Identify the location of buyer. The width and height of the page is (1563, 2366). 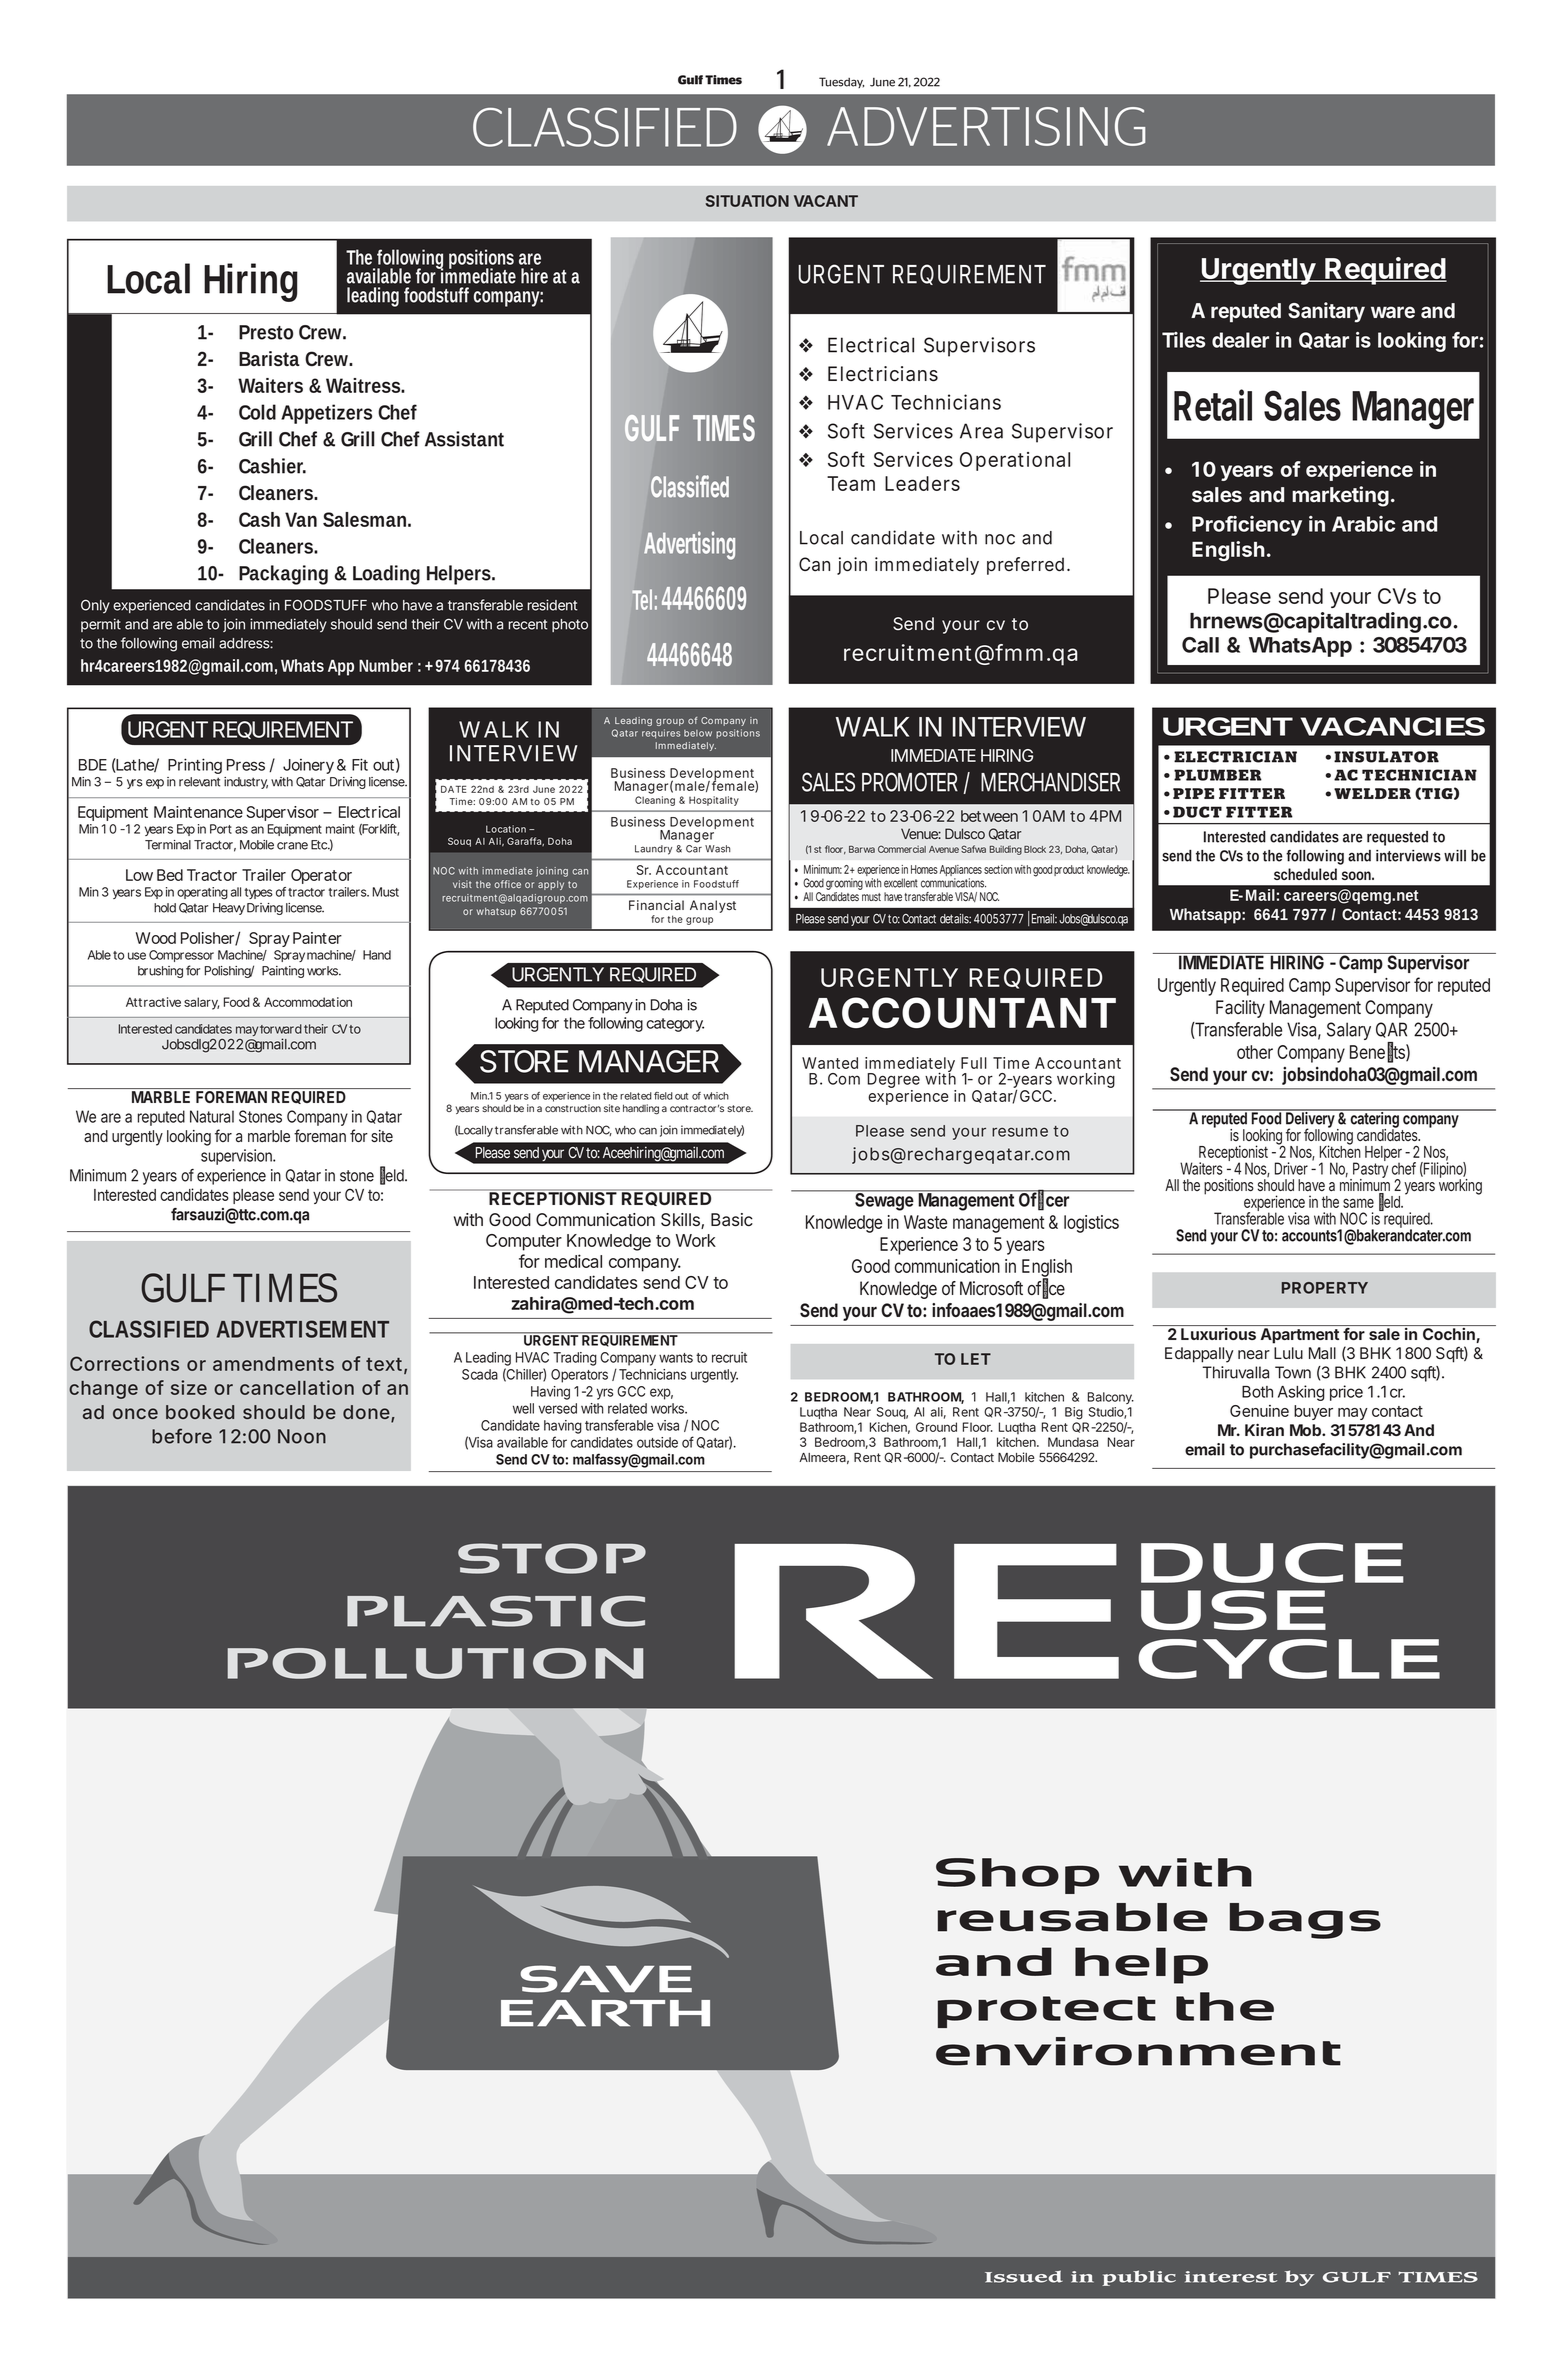
(1313, 1412).
